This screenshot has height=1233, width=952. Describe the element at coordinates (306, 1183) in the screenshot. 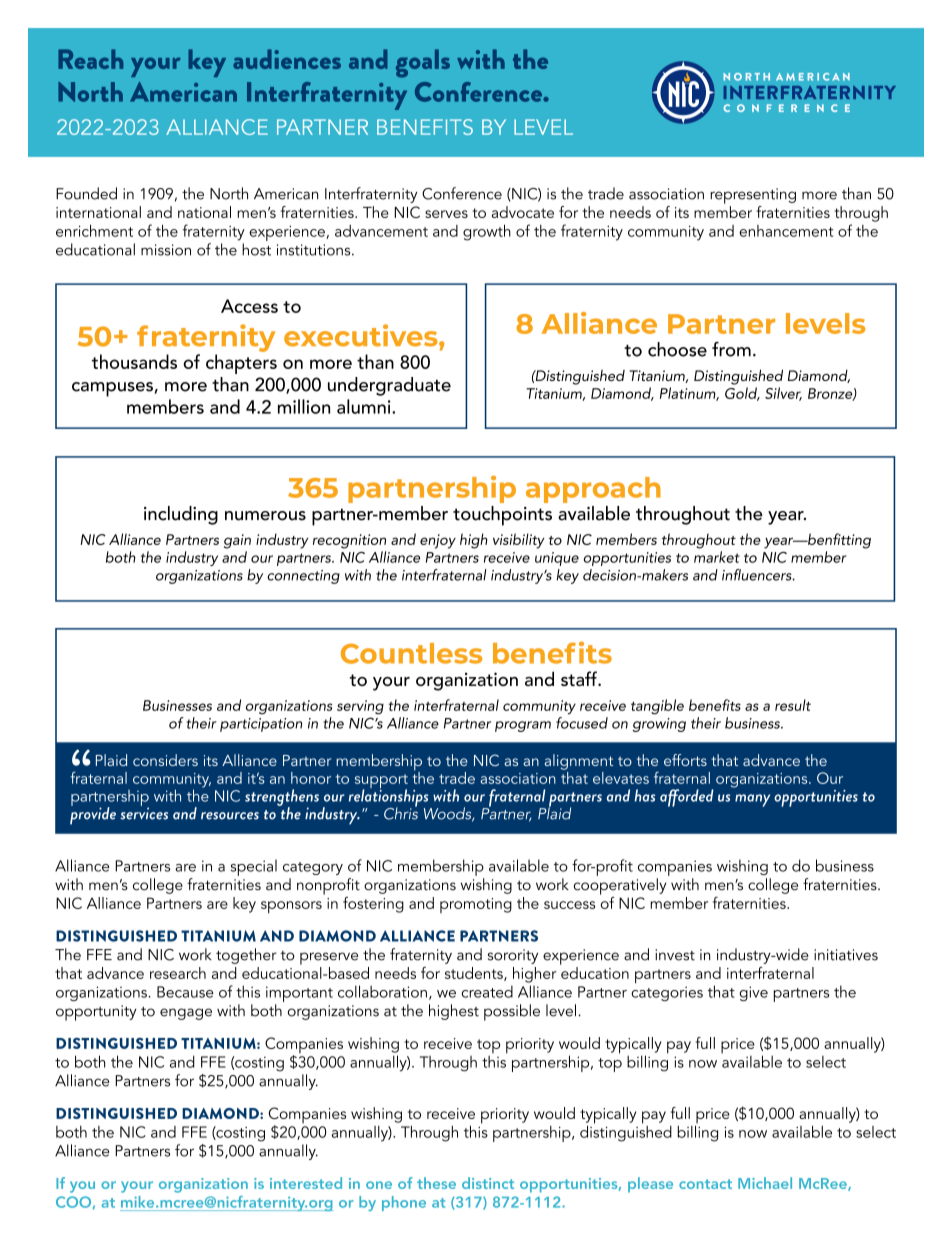

I see `interested` at that location.
